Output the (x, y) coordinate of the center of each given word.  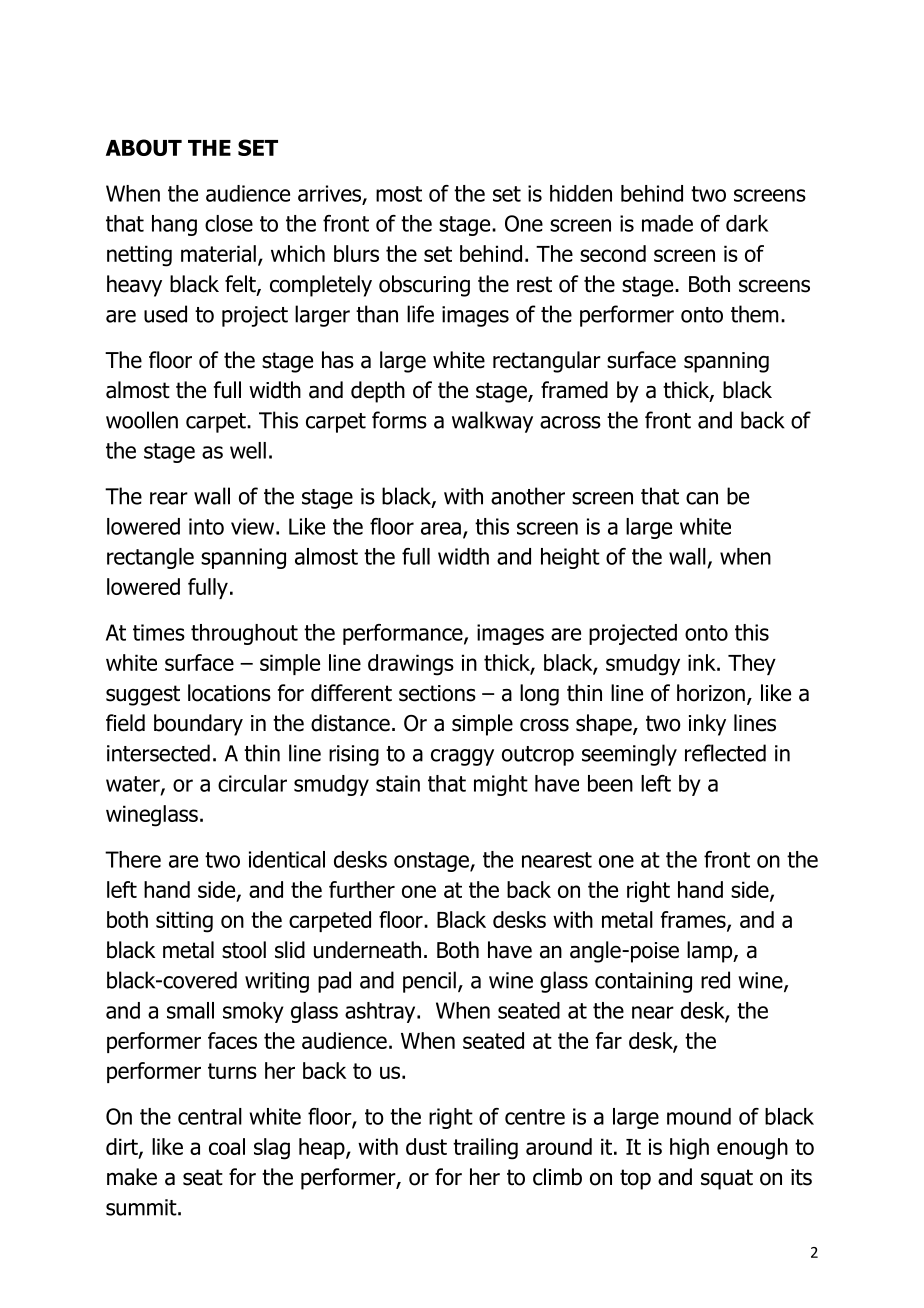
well (248, 450)
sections (437, 693)
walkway (492, 422)
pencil (429, 982)
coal (227, 1146)
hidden (581, 193)
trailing (485, 1149)
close (229, 223)
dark (747, 223)
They (752, 664)
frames (694, 921)
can (702, 498)
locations (229, 693)
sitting (184, 922)
